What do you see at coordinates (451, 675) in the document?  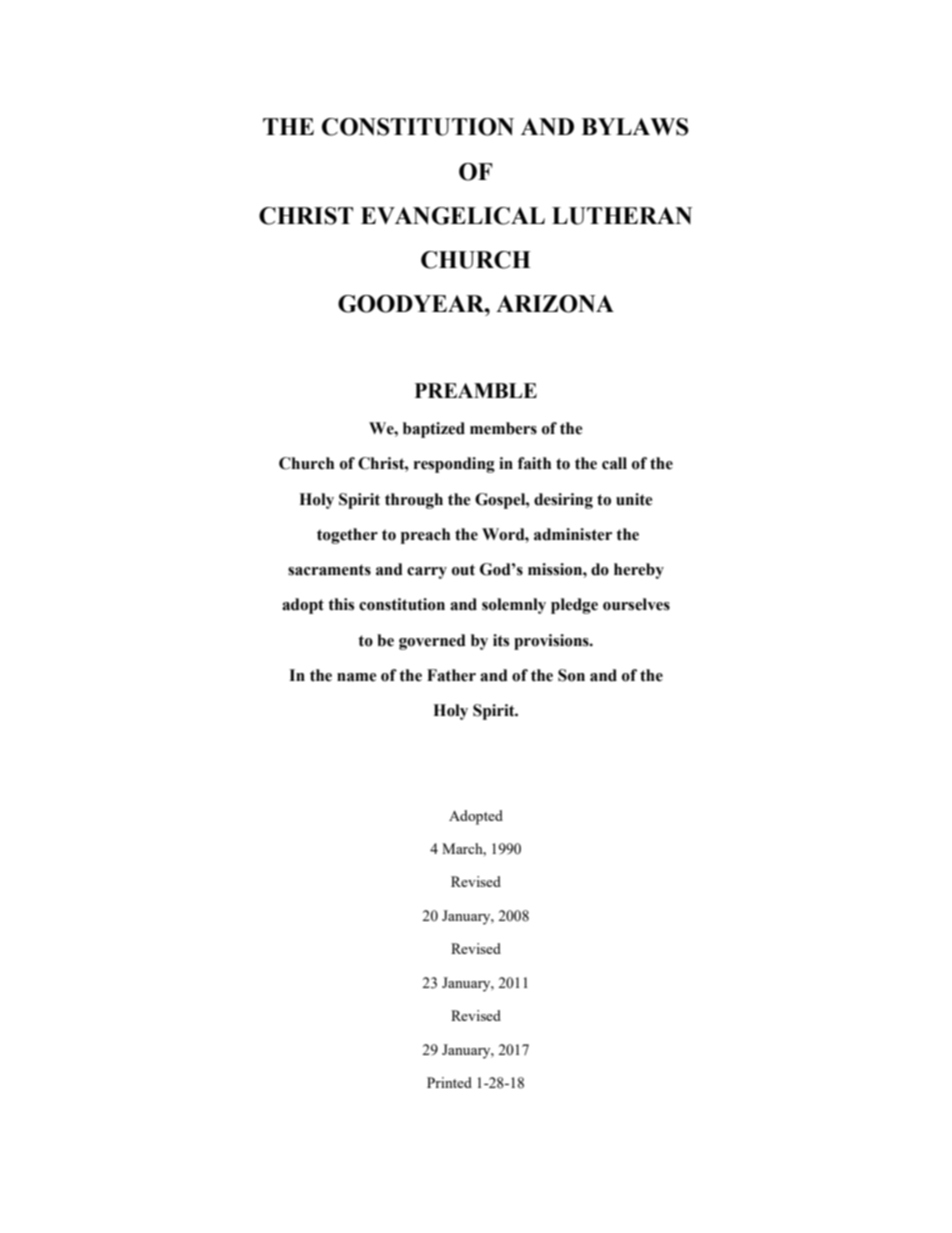 I see `Father` at bounding box center [451, 675].
